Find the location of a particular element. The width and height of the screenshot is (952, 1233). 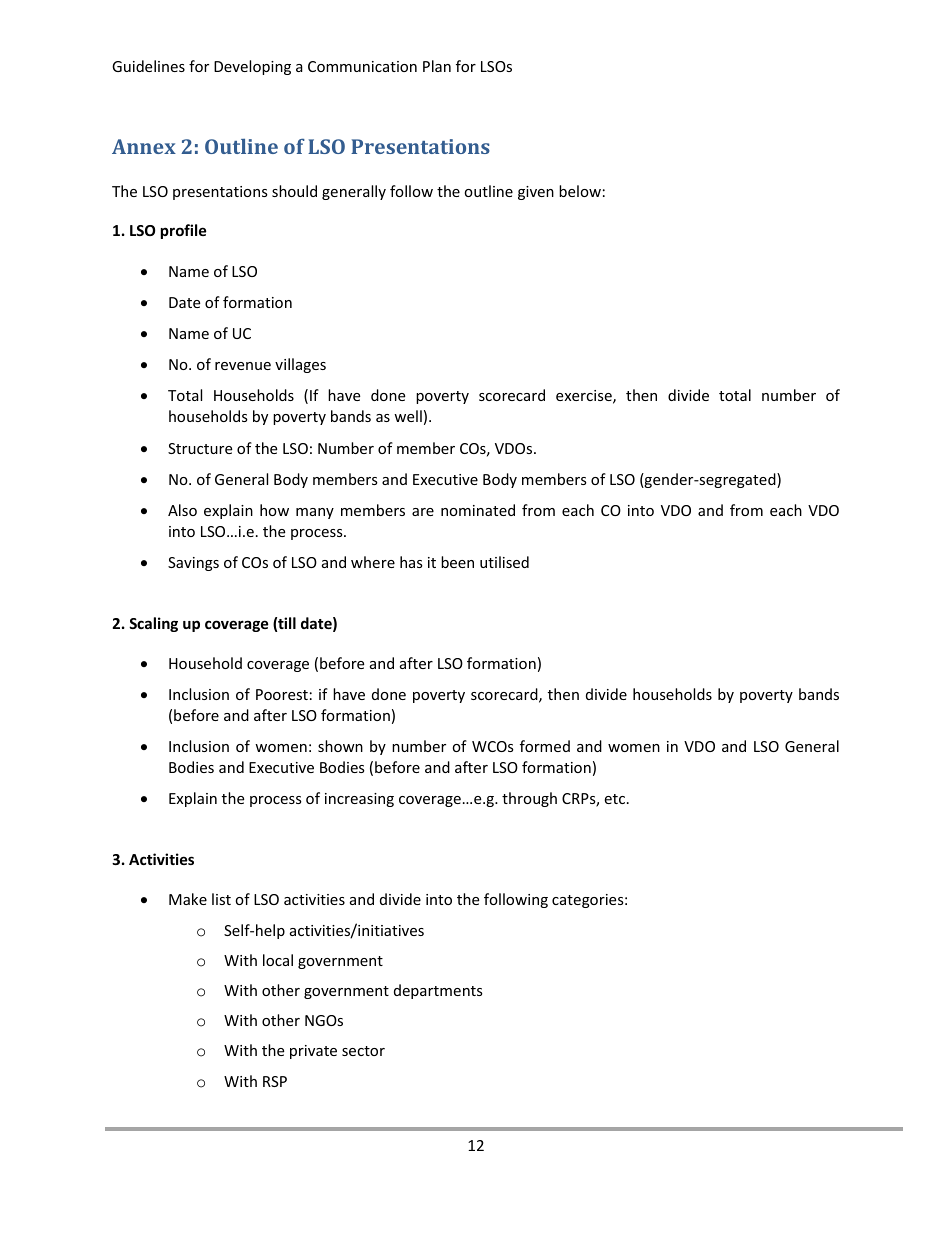

RSP is located at coordinates (275, 1081).
